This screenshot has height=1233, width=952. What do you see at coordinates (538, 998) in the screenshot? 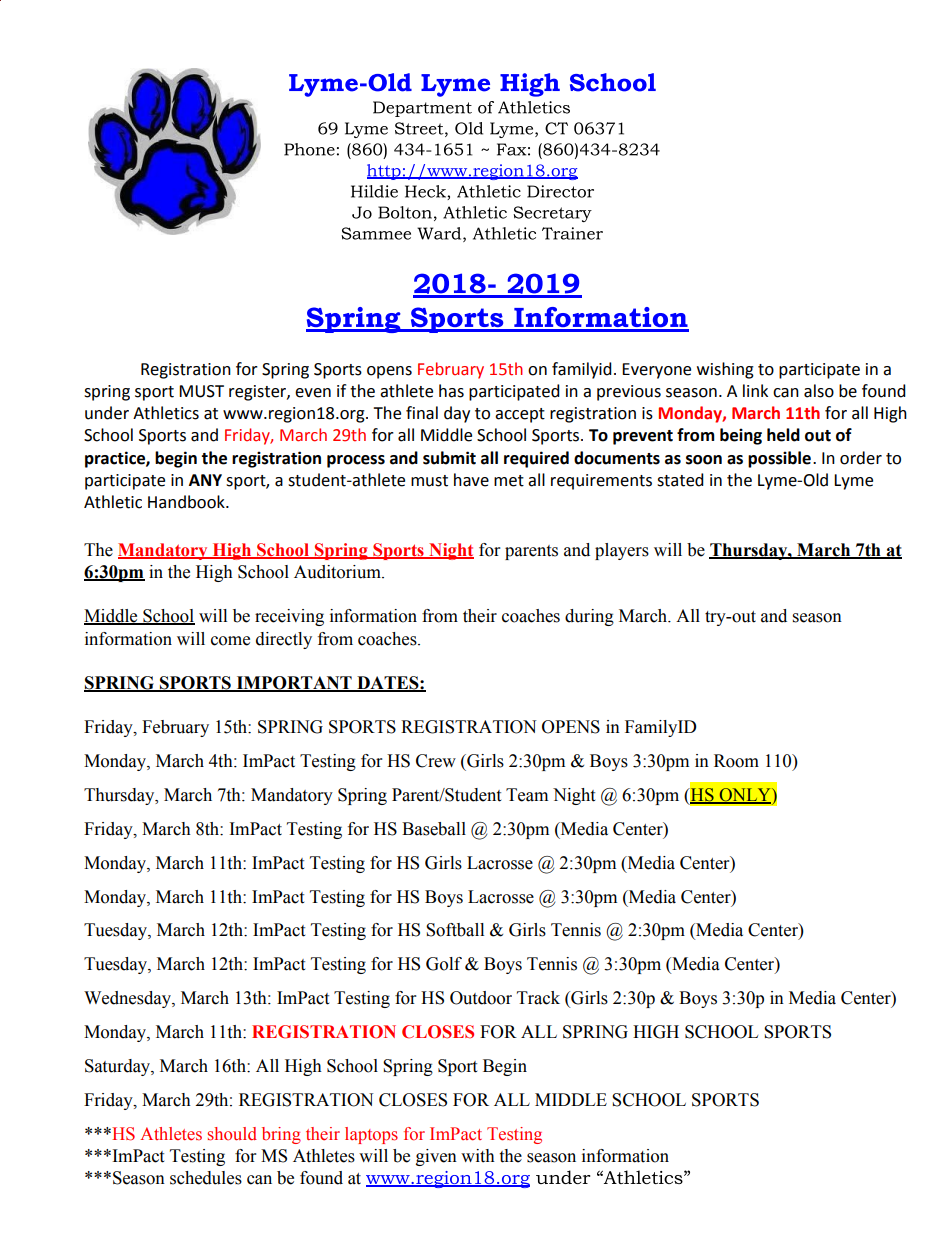
I see `Track` at bounding box center [538, 998].
